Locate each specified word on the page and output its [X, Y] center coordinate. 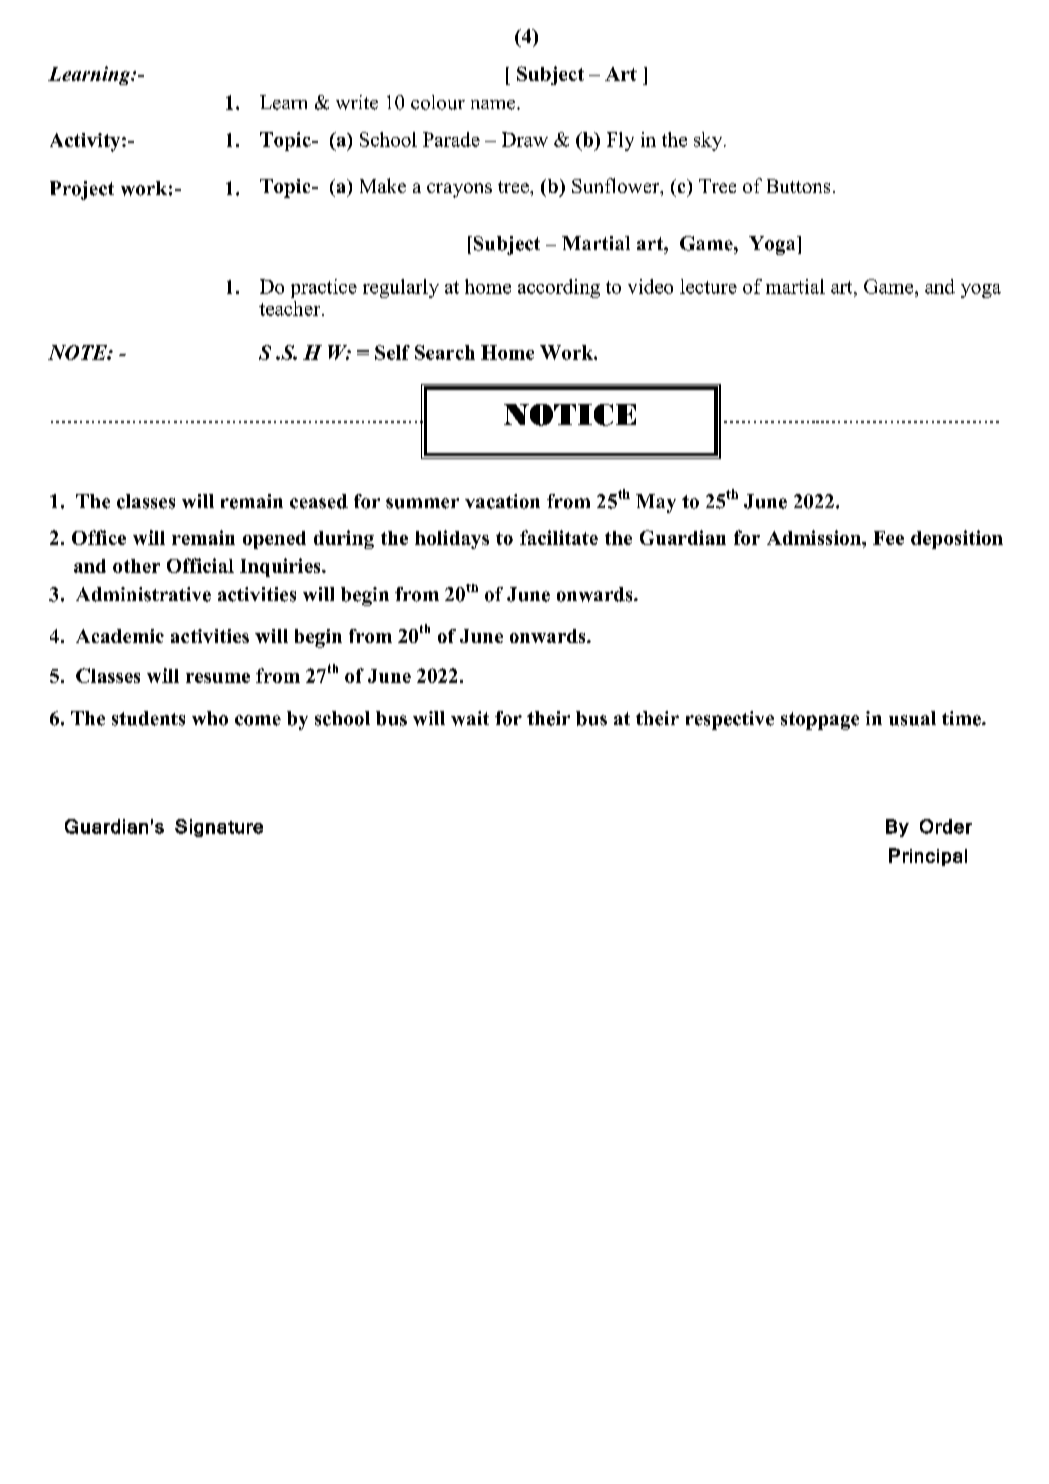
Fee [888, 538]
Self [392, 352]
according [559, 288]
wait [470, 718]
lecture [708, 286]
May [656, 503]
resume [218, 678]
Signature [219, 828]
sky [709, 141]
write [357, 102]
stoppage [820, 721]
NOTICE [570, 415]
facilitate [559, 537]
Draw [525, 139]
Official [200, 565]
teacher [291, 308]
